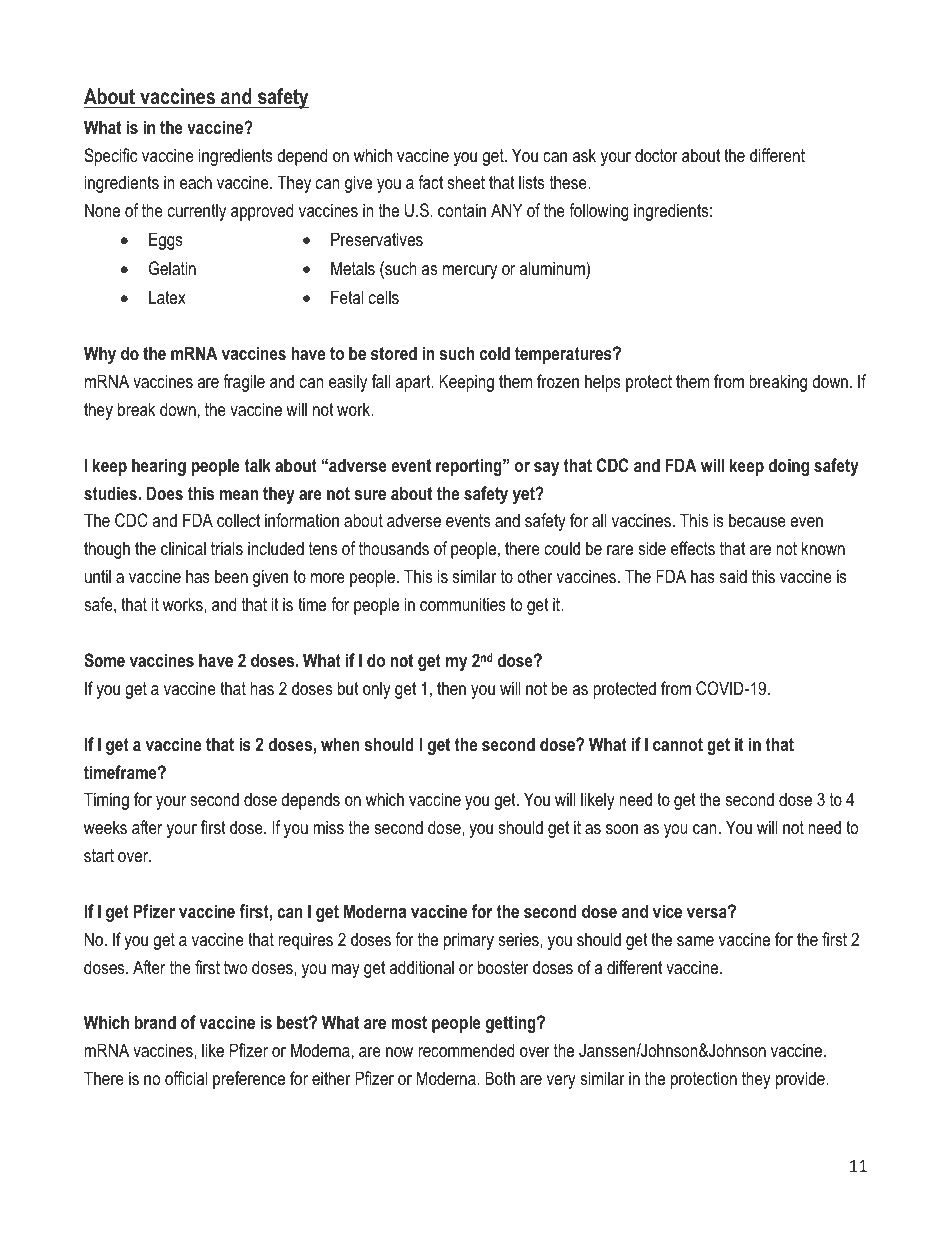 The height and width of the page is (1233, 952). Describe the element at coordinates (186, 1078) in the page. I see `official` at that location.
